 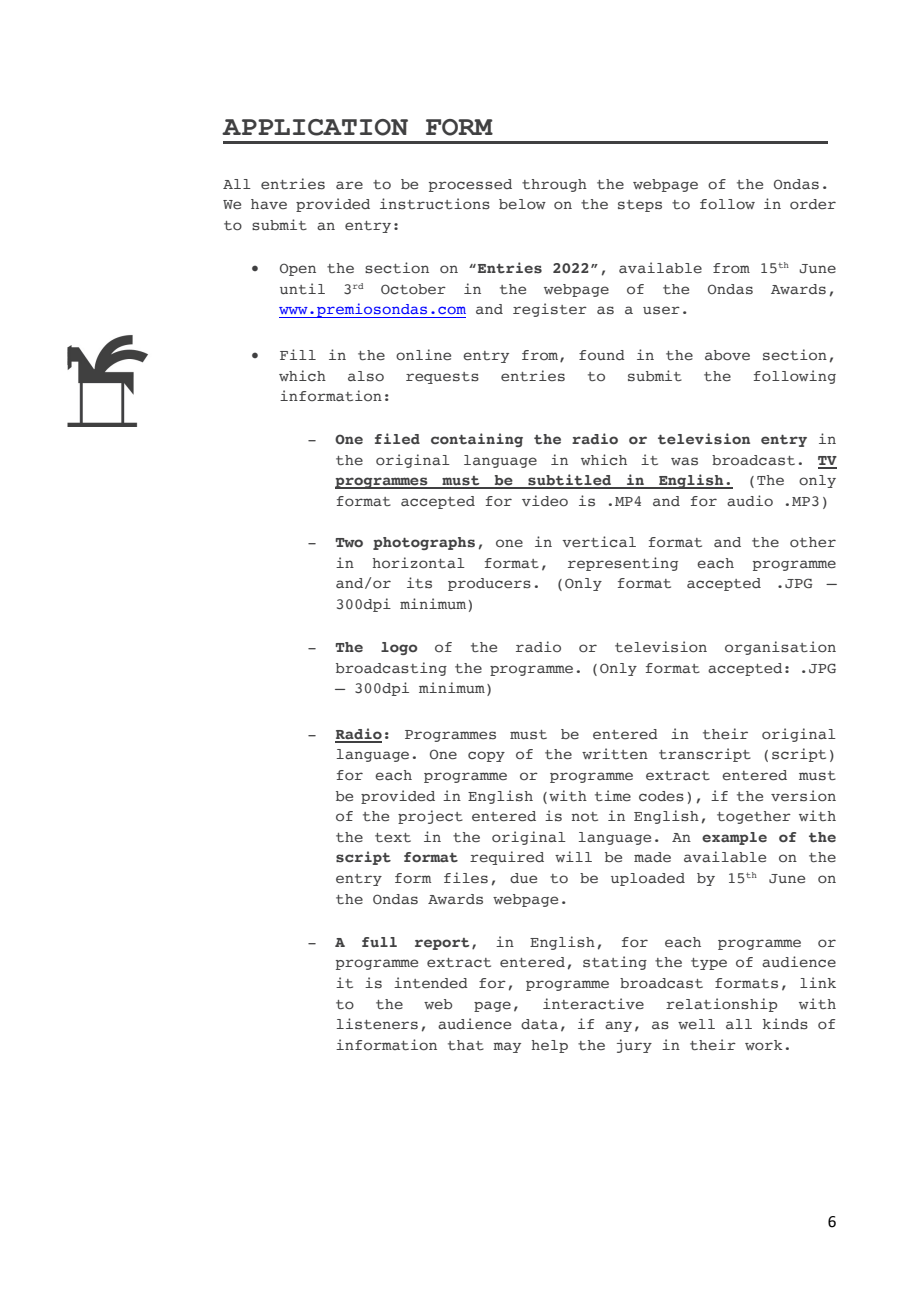 What do you see at coordinates (315, 127) in the image?
I see `APPLICATION` at bounding box center [315, 127].
